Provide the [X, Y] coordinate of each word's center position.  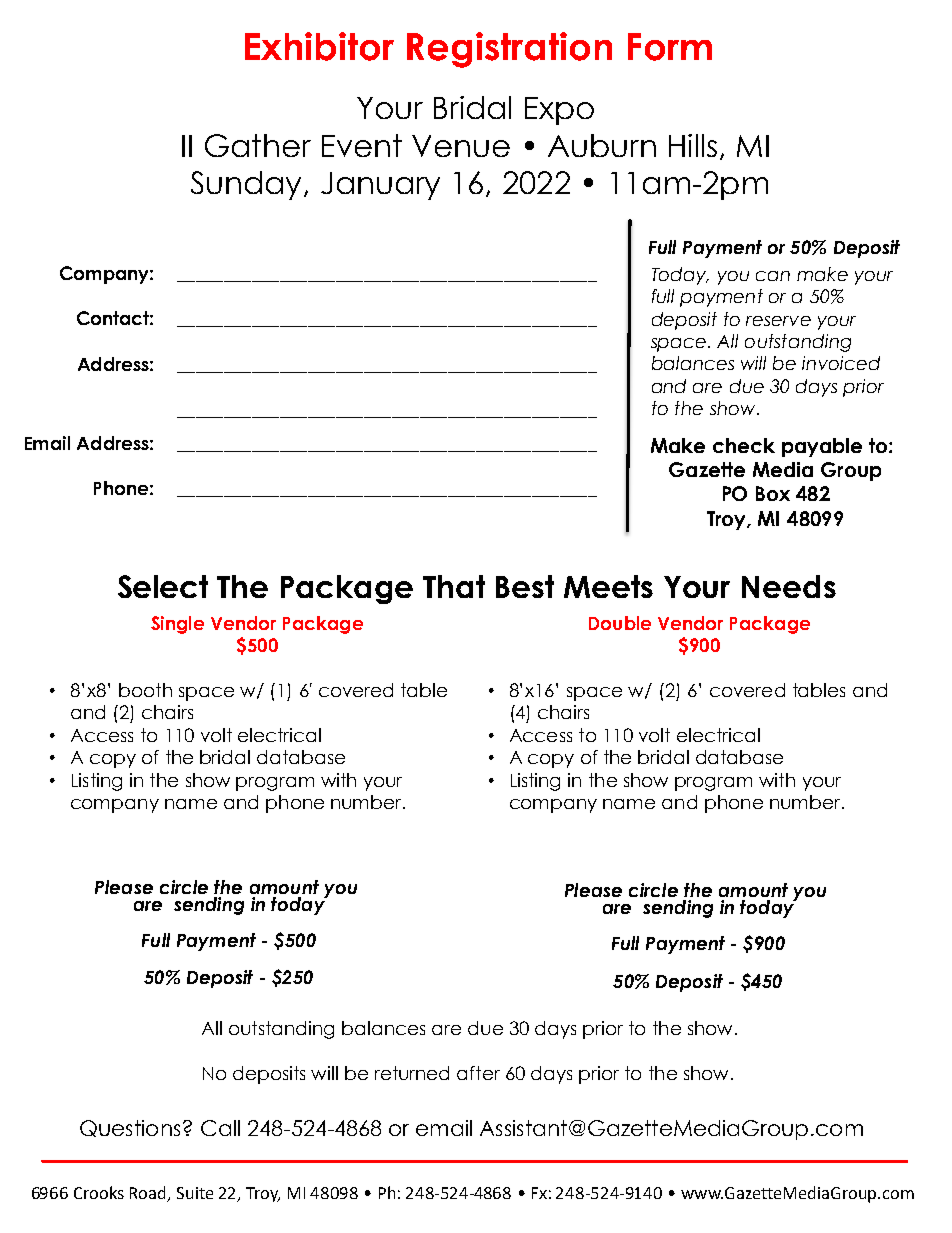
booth [145, 690]
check [744, 445]
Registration [509, 50]
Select [163, 586]
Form [670, 47]
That [454, 586]
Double [620, 623]
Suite [195, 1193]
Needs [789, 586]
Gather [258, 145]
